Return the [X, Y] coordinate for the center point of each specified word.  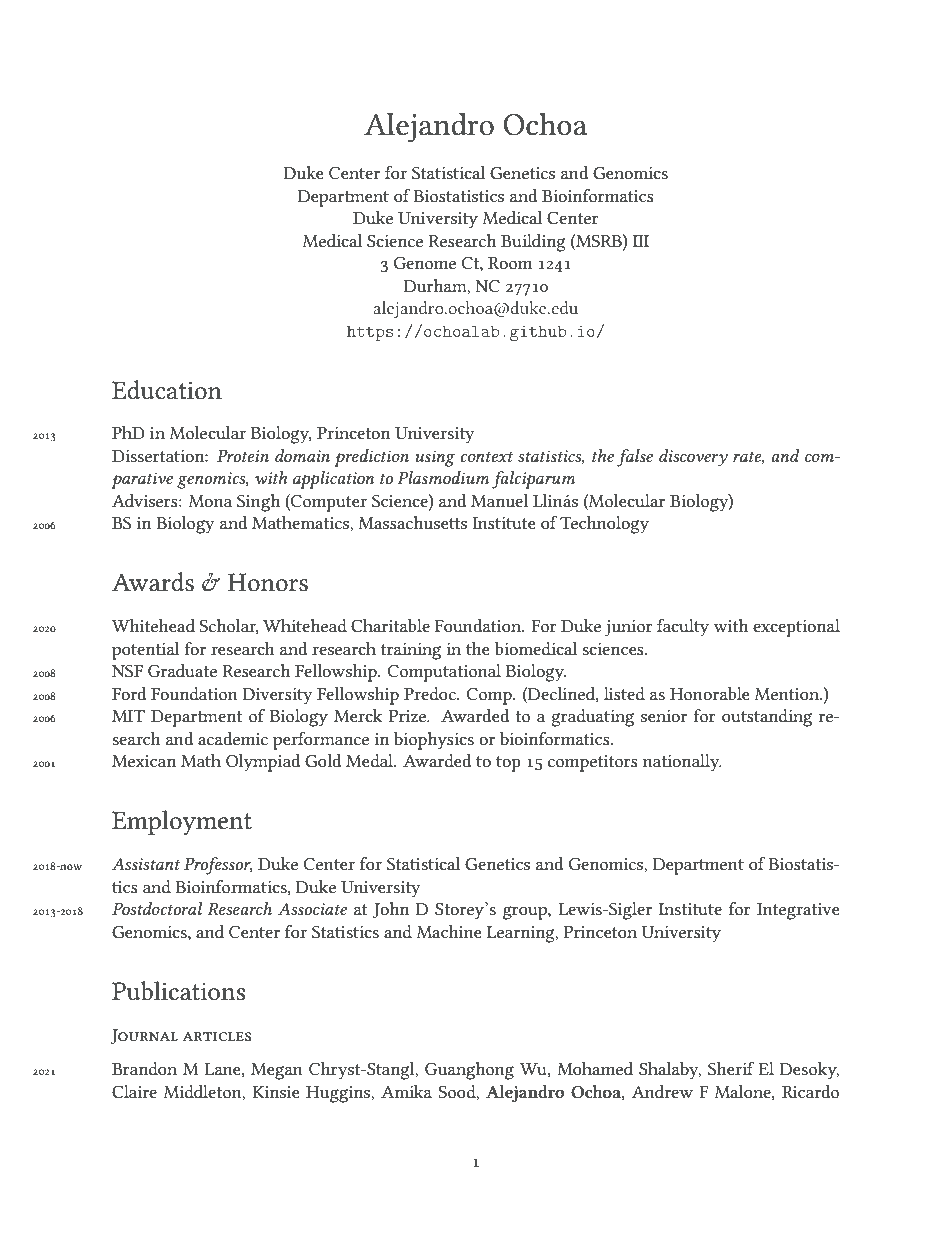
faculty [683, 628]
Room [510, 263]
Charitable [390, 625]
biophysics [434, 741]
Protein [243, 456]
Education [167, 390]
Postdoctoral [157, 908]
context [486, 456]
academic [233, 738]
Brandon [144, 1068]
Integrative [798, 911]
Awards [153, 582]
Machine [449, 931]
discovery [693, 458]
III [641, 241]
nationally [682, 763]
